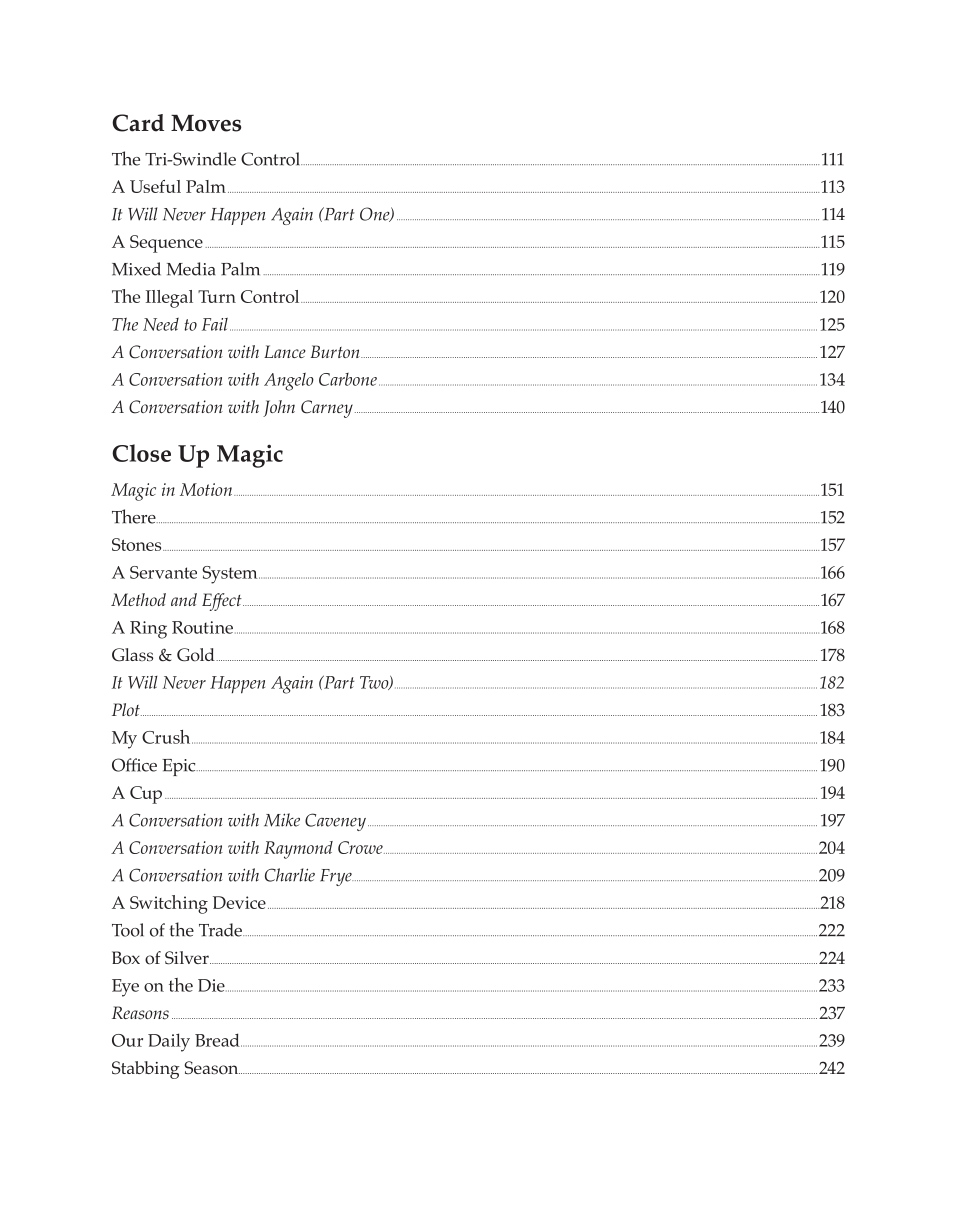 This screenshot has width=958, height=1232. What do you see at coordinates (285, 351) in the screenshot?
I see `Lance` at bounding box center [285, 351].
